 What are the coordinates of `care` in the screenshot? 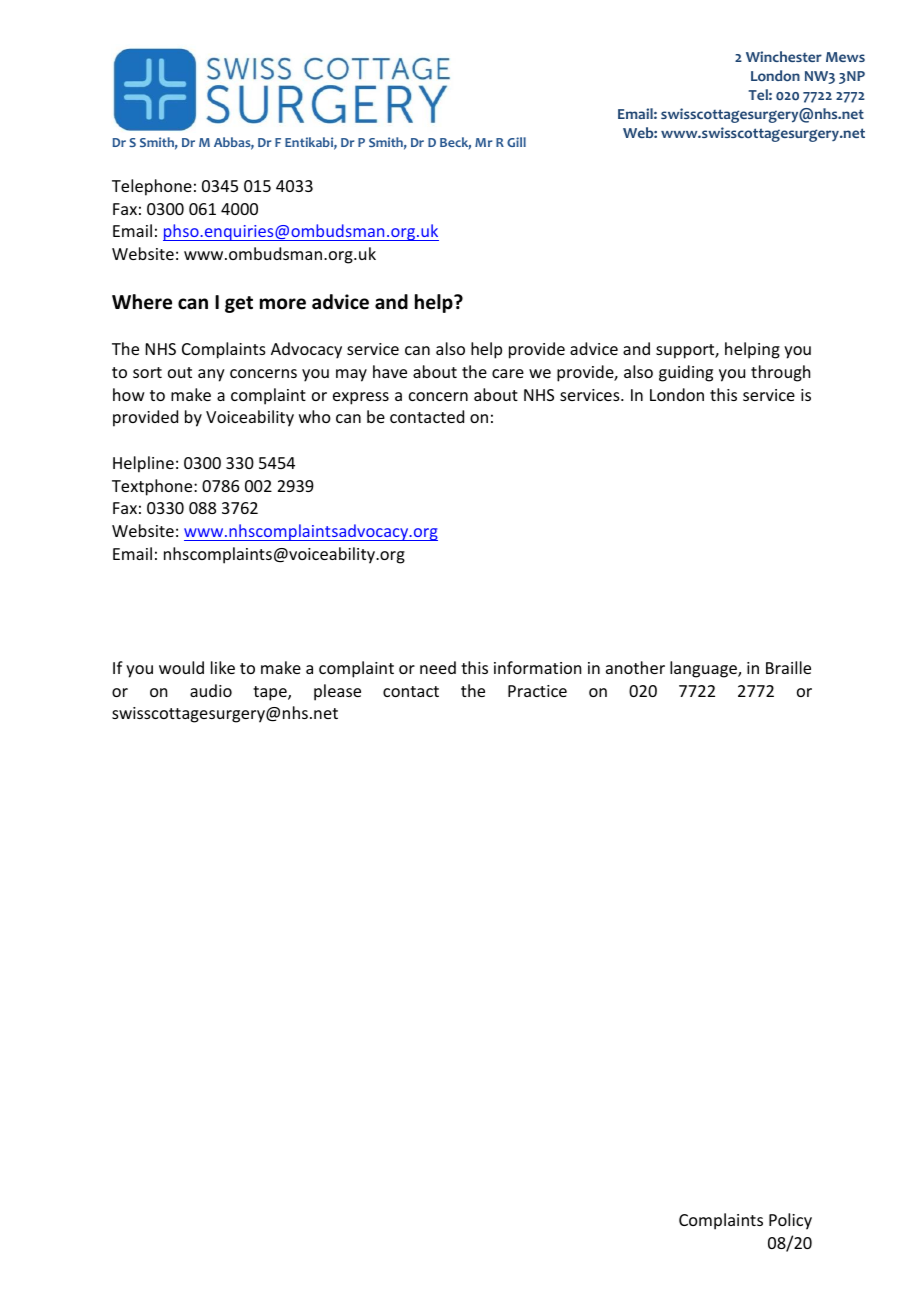 It's located at (508, 373).
